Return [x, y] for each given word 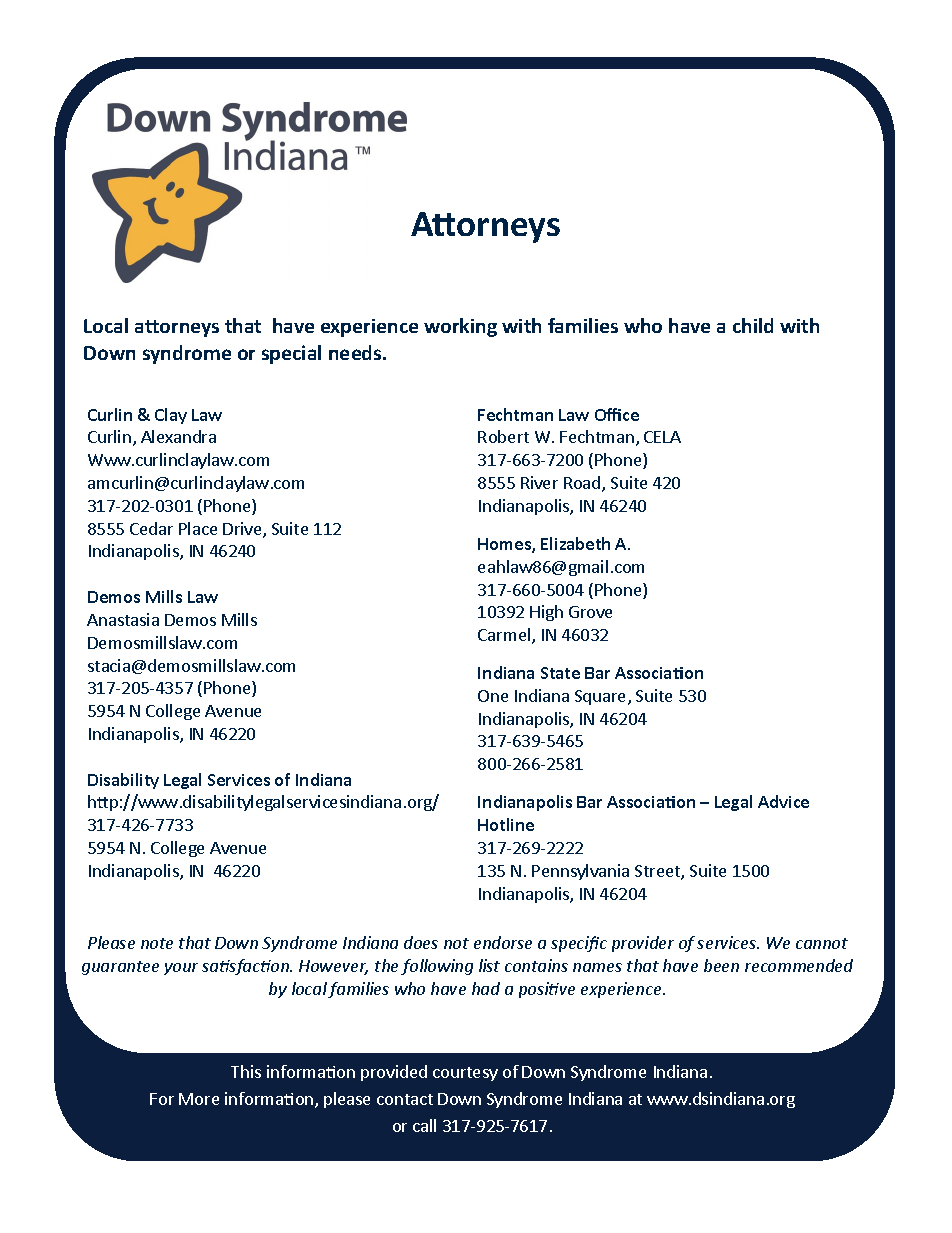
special [291, 354]
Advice [783, 801]
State [560, 673]
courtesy [465, 1074]
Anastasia [123, 619]
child [753, 325]
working [460, 327]
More [199, 1099]
